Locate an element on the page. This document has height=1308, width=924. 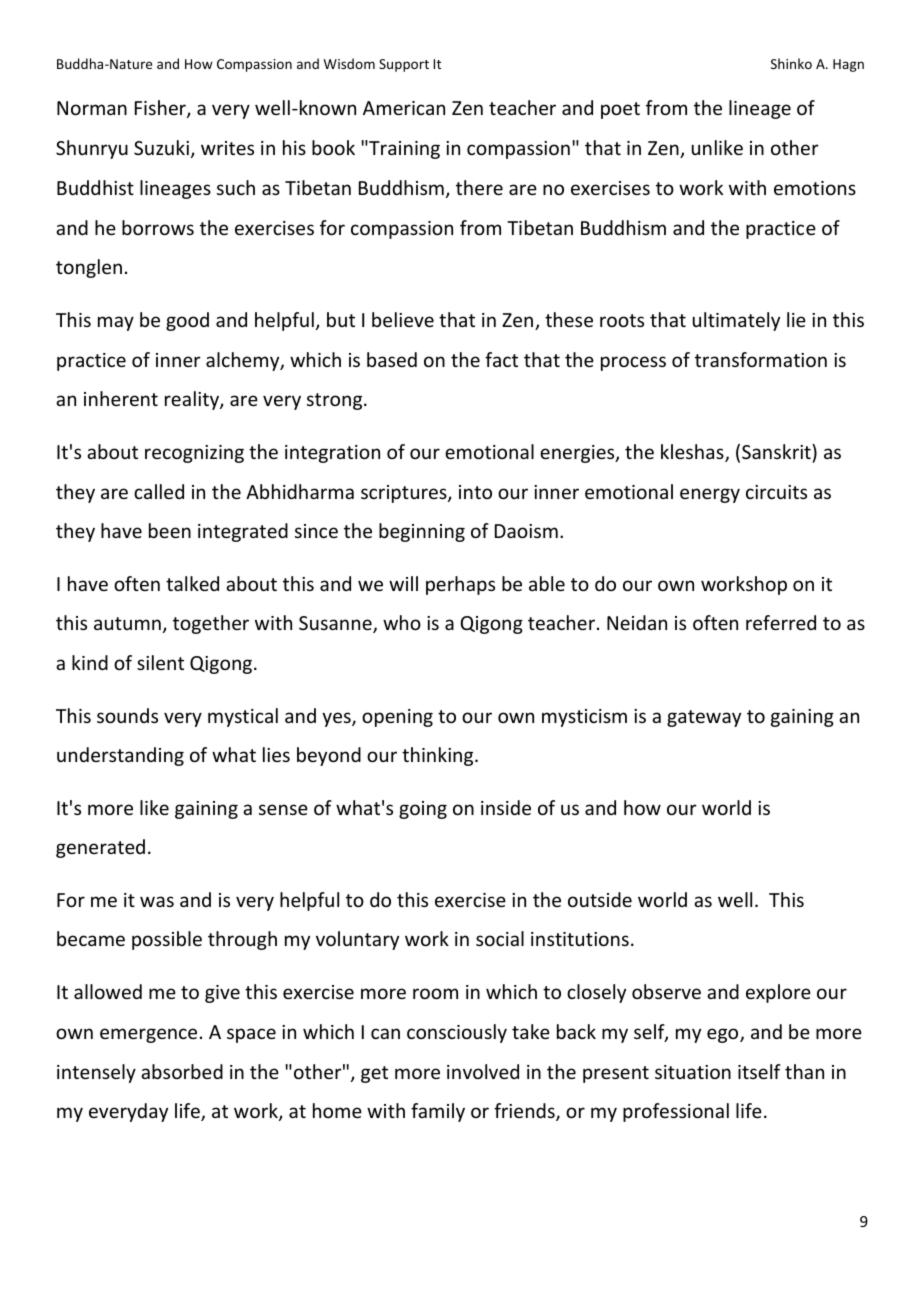
absorbed is located at coordinates (182, 1071).
